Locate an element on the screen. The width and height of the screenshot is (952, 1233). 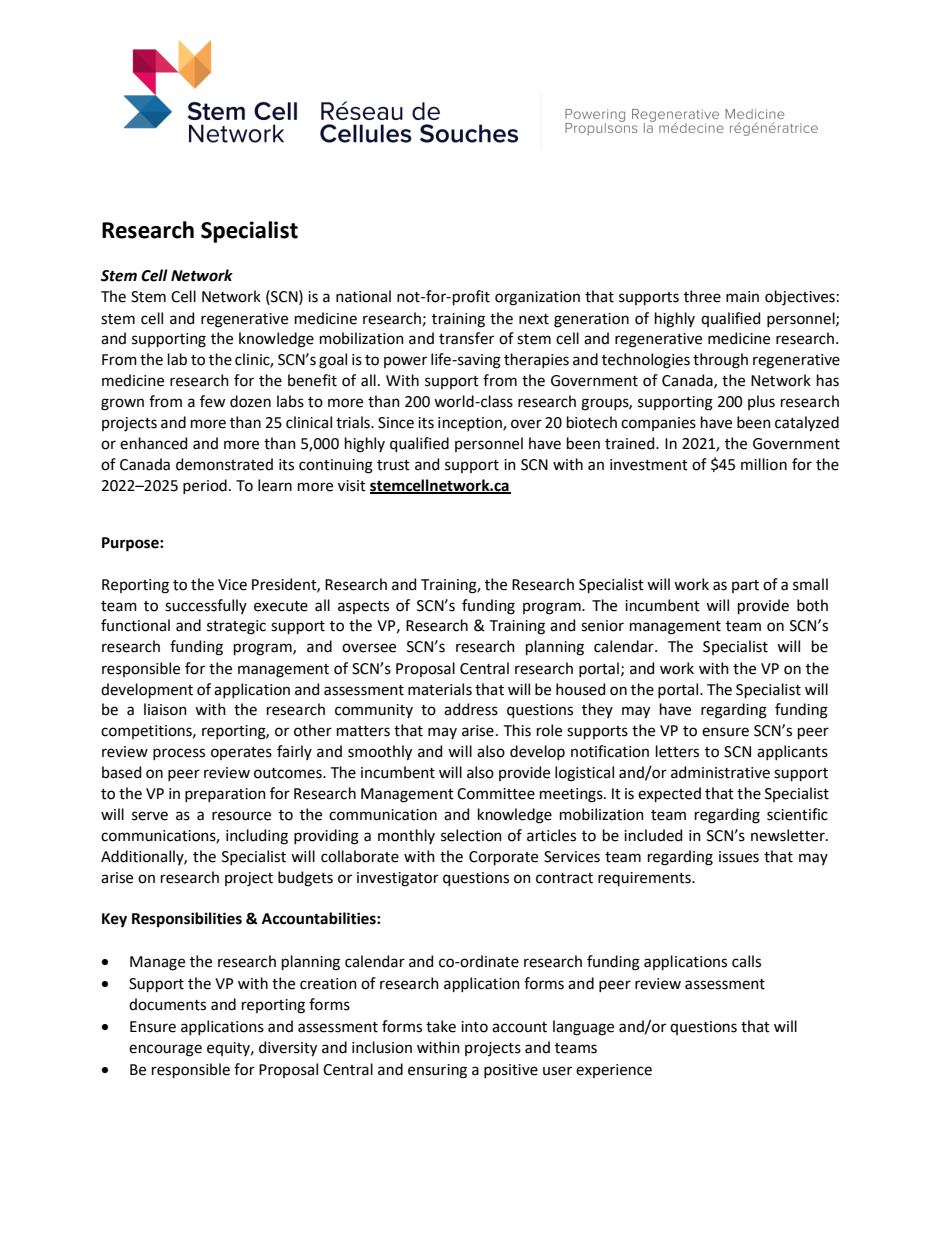
including is located at coordinates (257, 837).
